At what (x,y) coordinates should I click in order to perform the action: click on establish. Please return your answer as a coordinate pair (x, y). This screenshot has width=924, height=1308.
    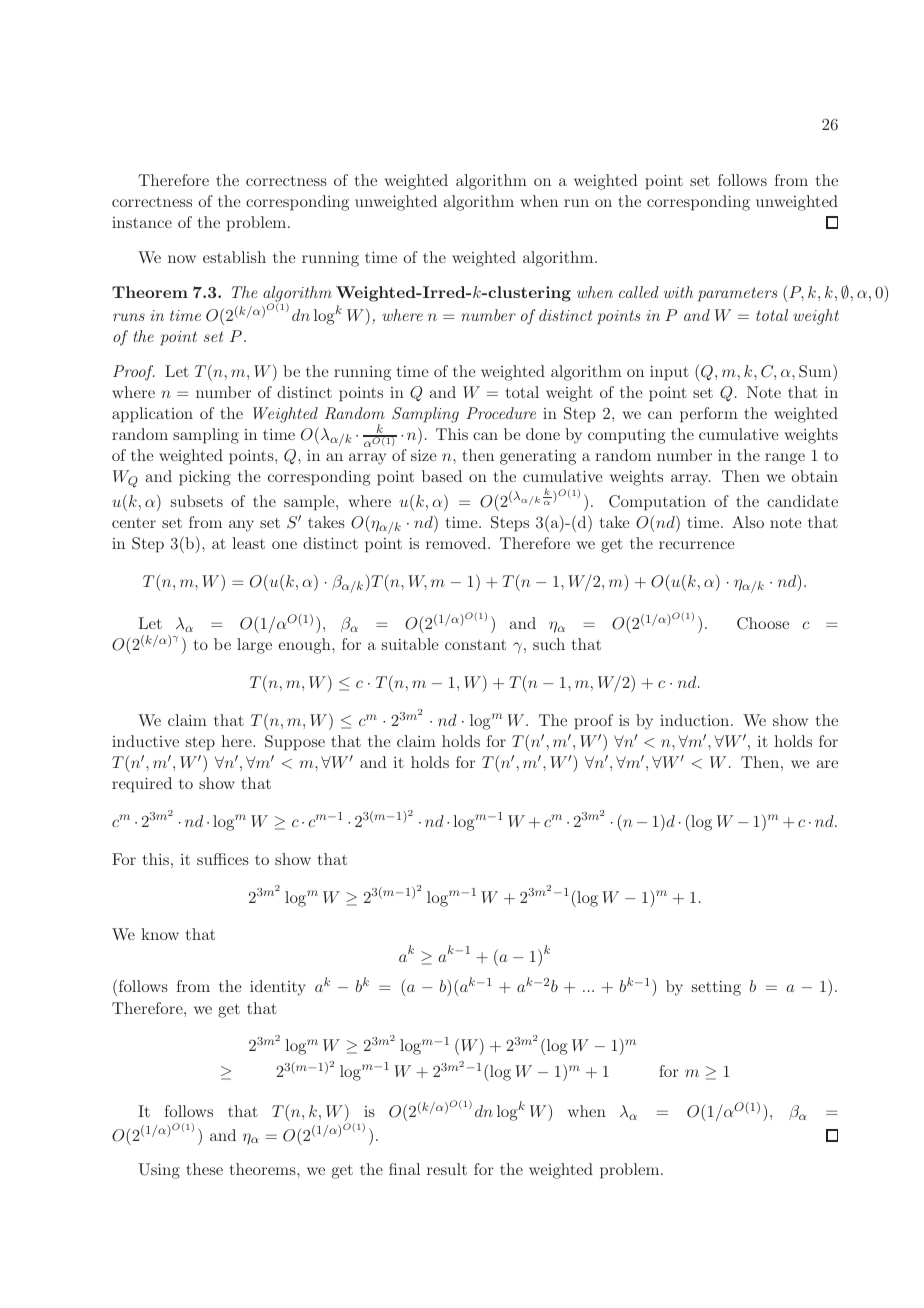
    Looking at the image, I should click on (234, 257).
